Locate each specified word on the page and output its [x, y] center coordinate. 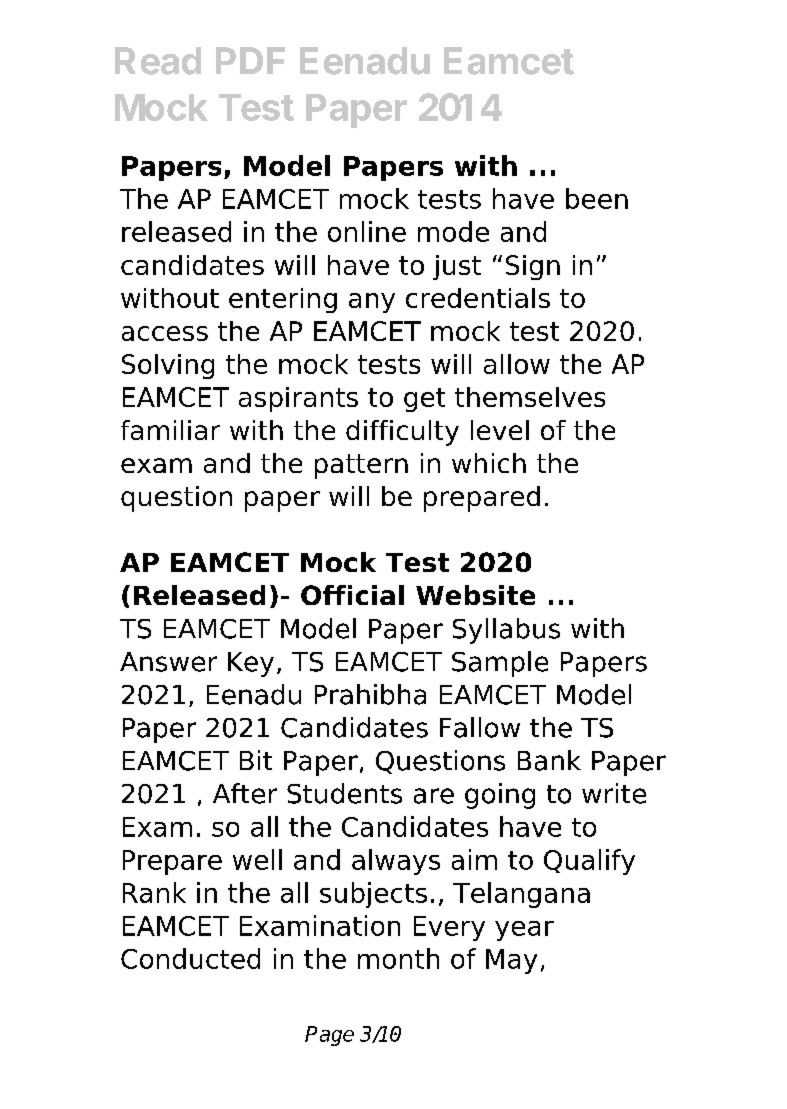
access [165, 333]
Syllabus [506, 631]
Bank [549, 760]
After [245, 793]
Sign [533, 267]
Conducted [190, 958]
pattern [361, 466]
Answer [168, 662]
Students [344, 793]
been [597, 198]
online [367, 231]
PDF [250, 60]
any [372, 303]
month [398, 958]
